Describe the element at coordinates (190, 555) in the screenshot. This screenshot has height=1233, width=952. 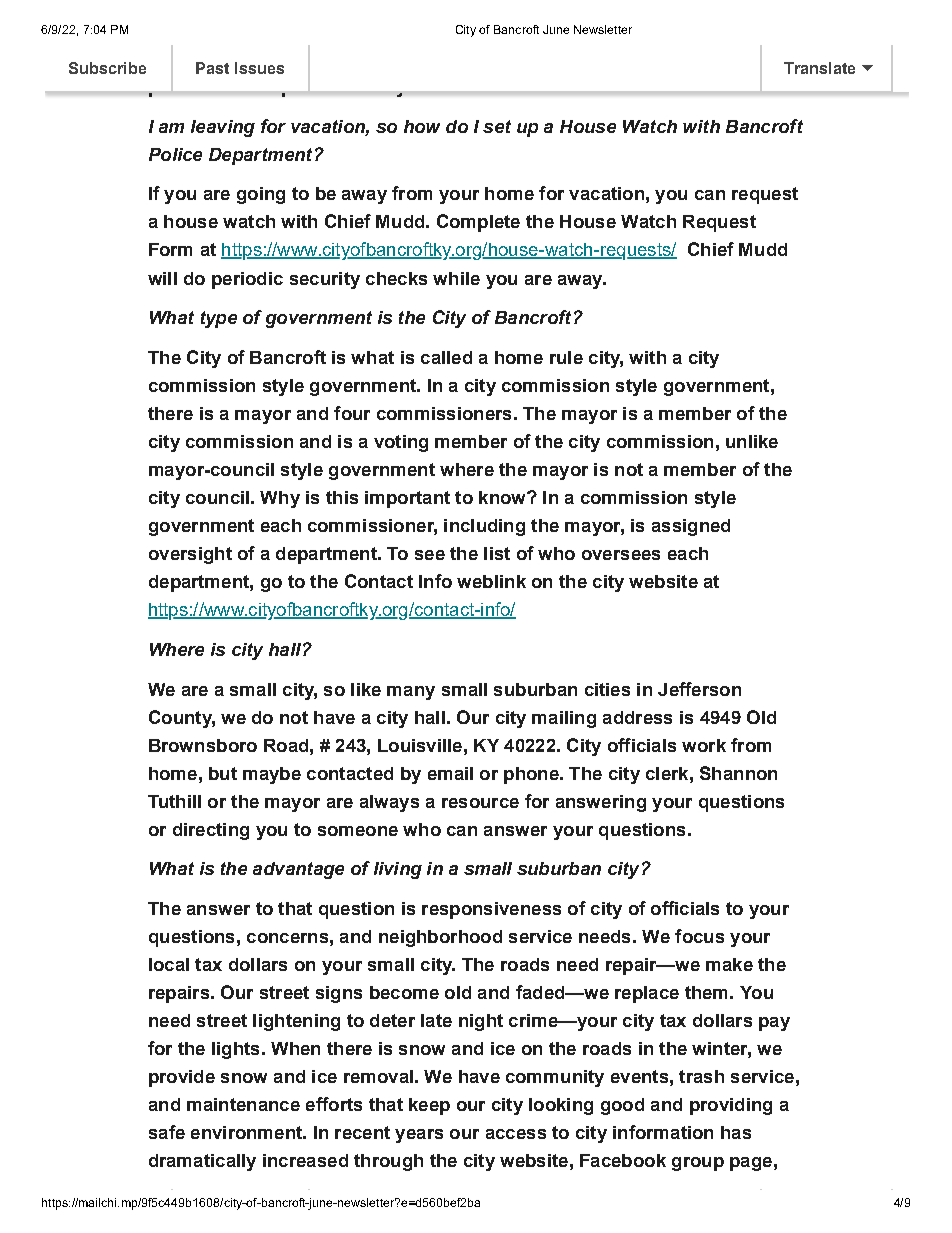
I see `oversight` at that location.
